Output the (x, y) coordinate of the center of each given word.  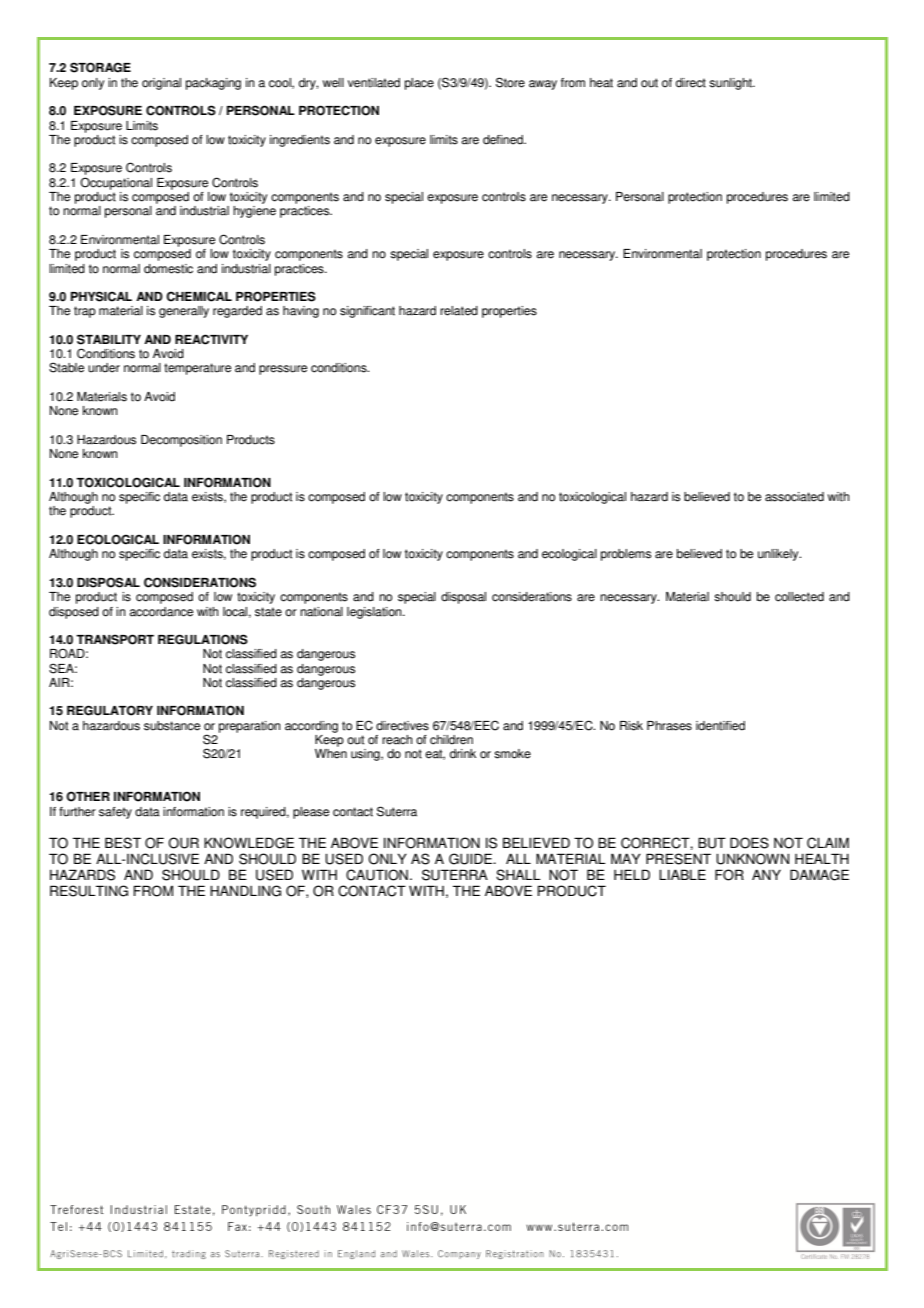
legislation (375, 613)
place (419, 84)
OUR (183, 843)
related (459, 311)
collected (799, 597)
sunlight (732, 84)
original (161, 84)
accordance (161, 612)
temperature (197, 369)
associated (794, 497)
